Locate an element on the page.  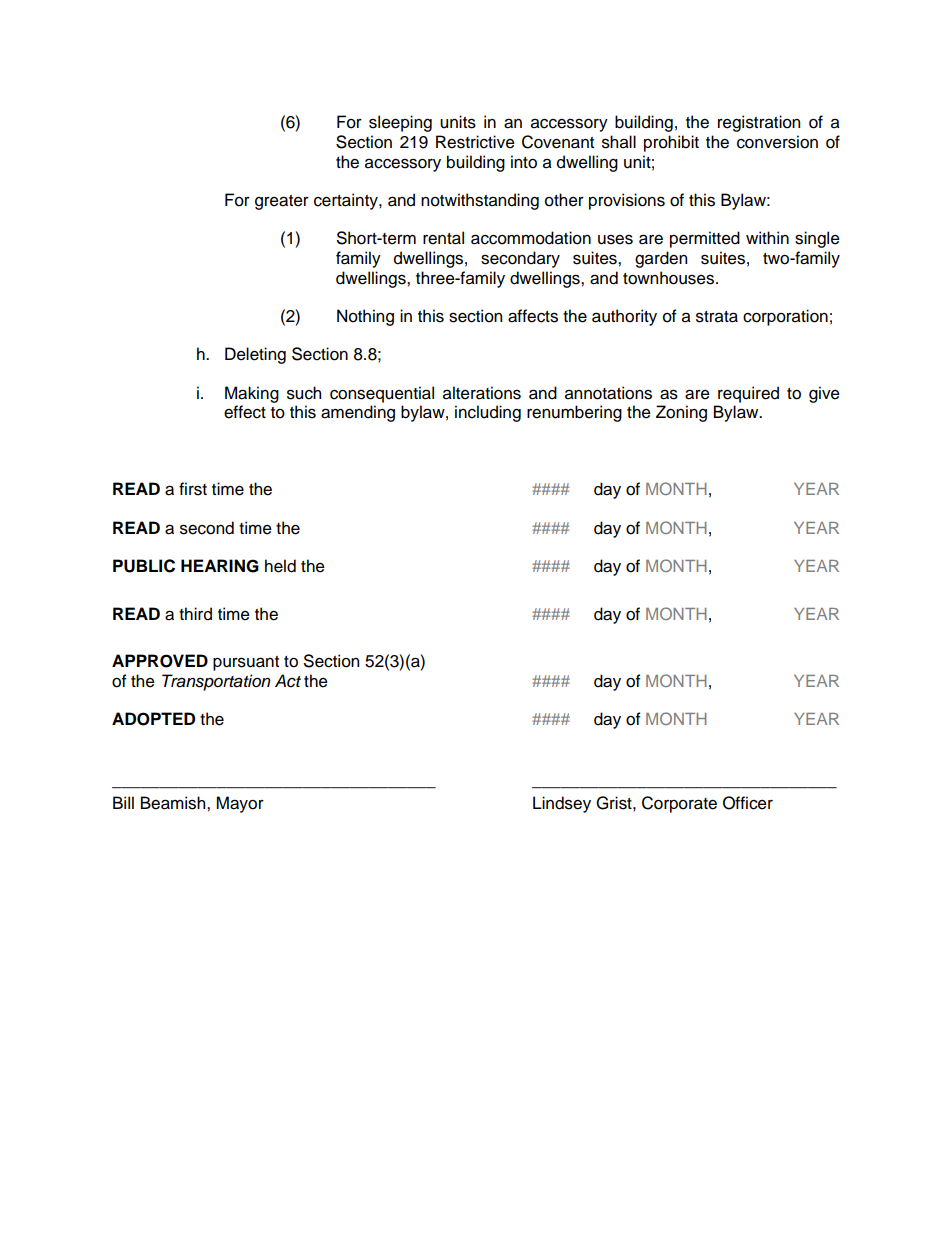
Act is located at coordinates (288, 681).
